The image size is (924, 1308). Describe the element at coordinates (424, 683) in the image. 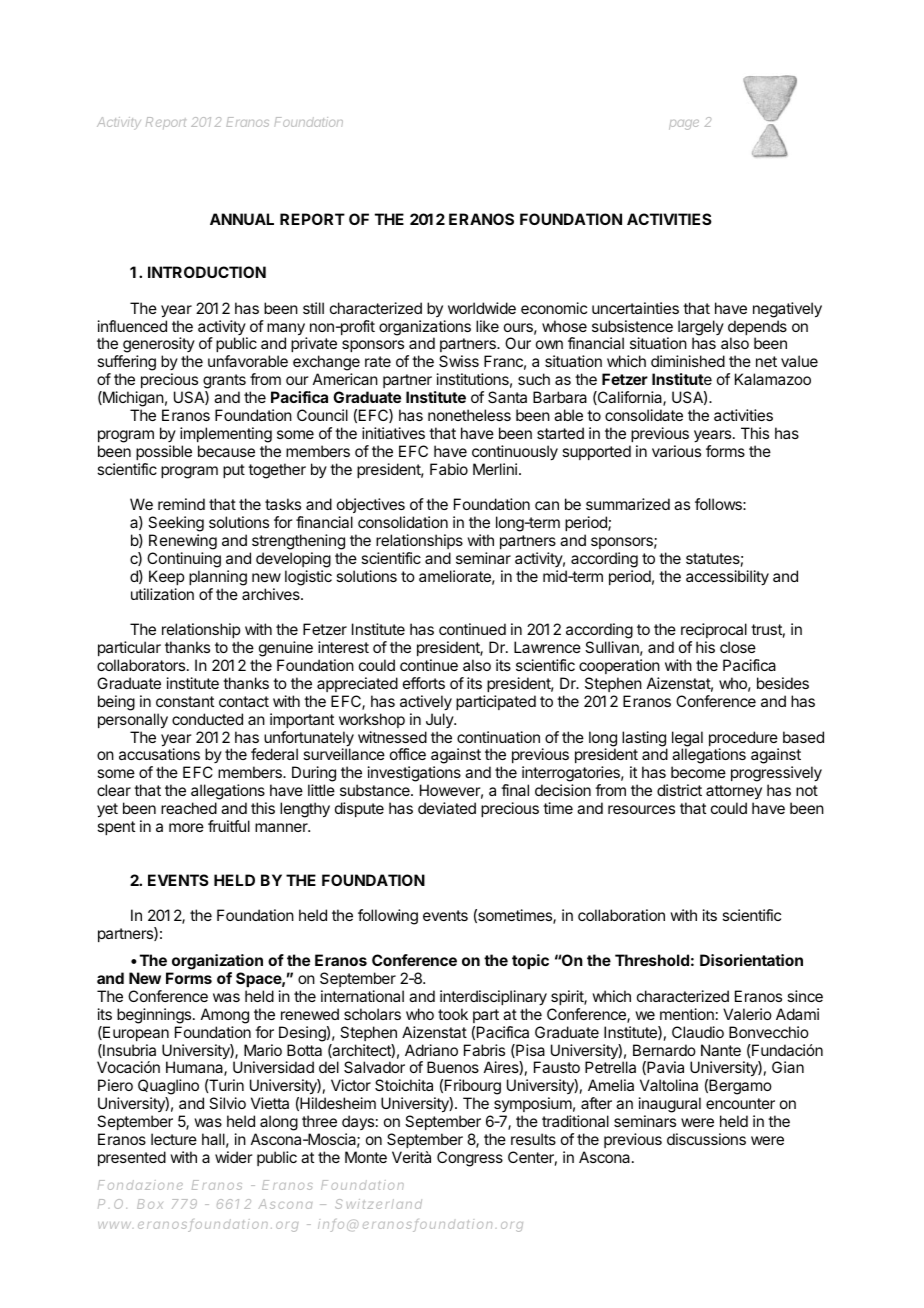

I see `efforts` at that location.
